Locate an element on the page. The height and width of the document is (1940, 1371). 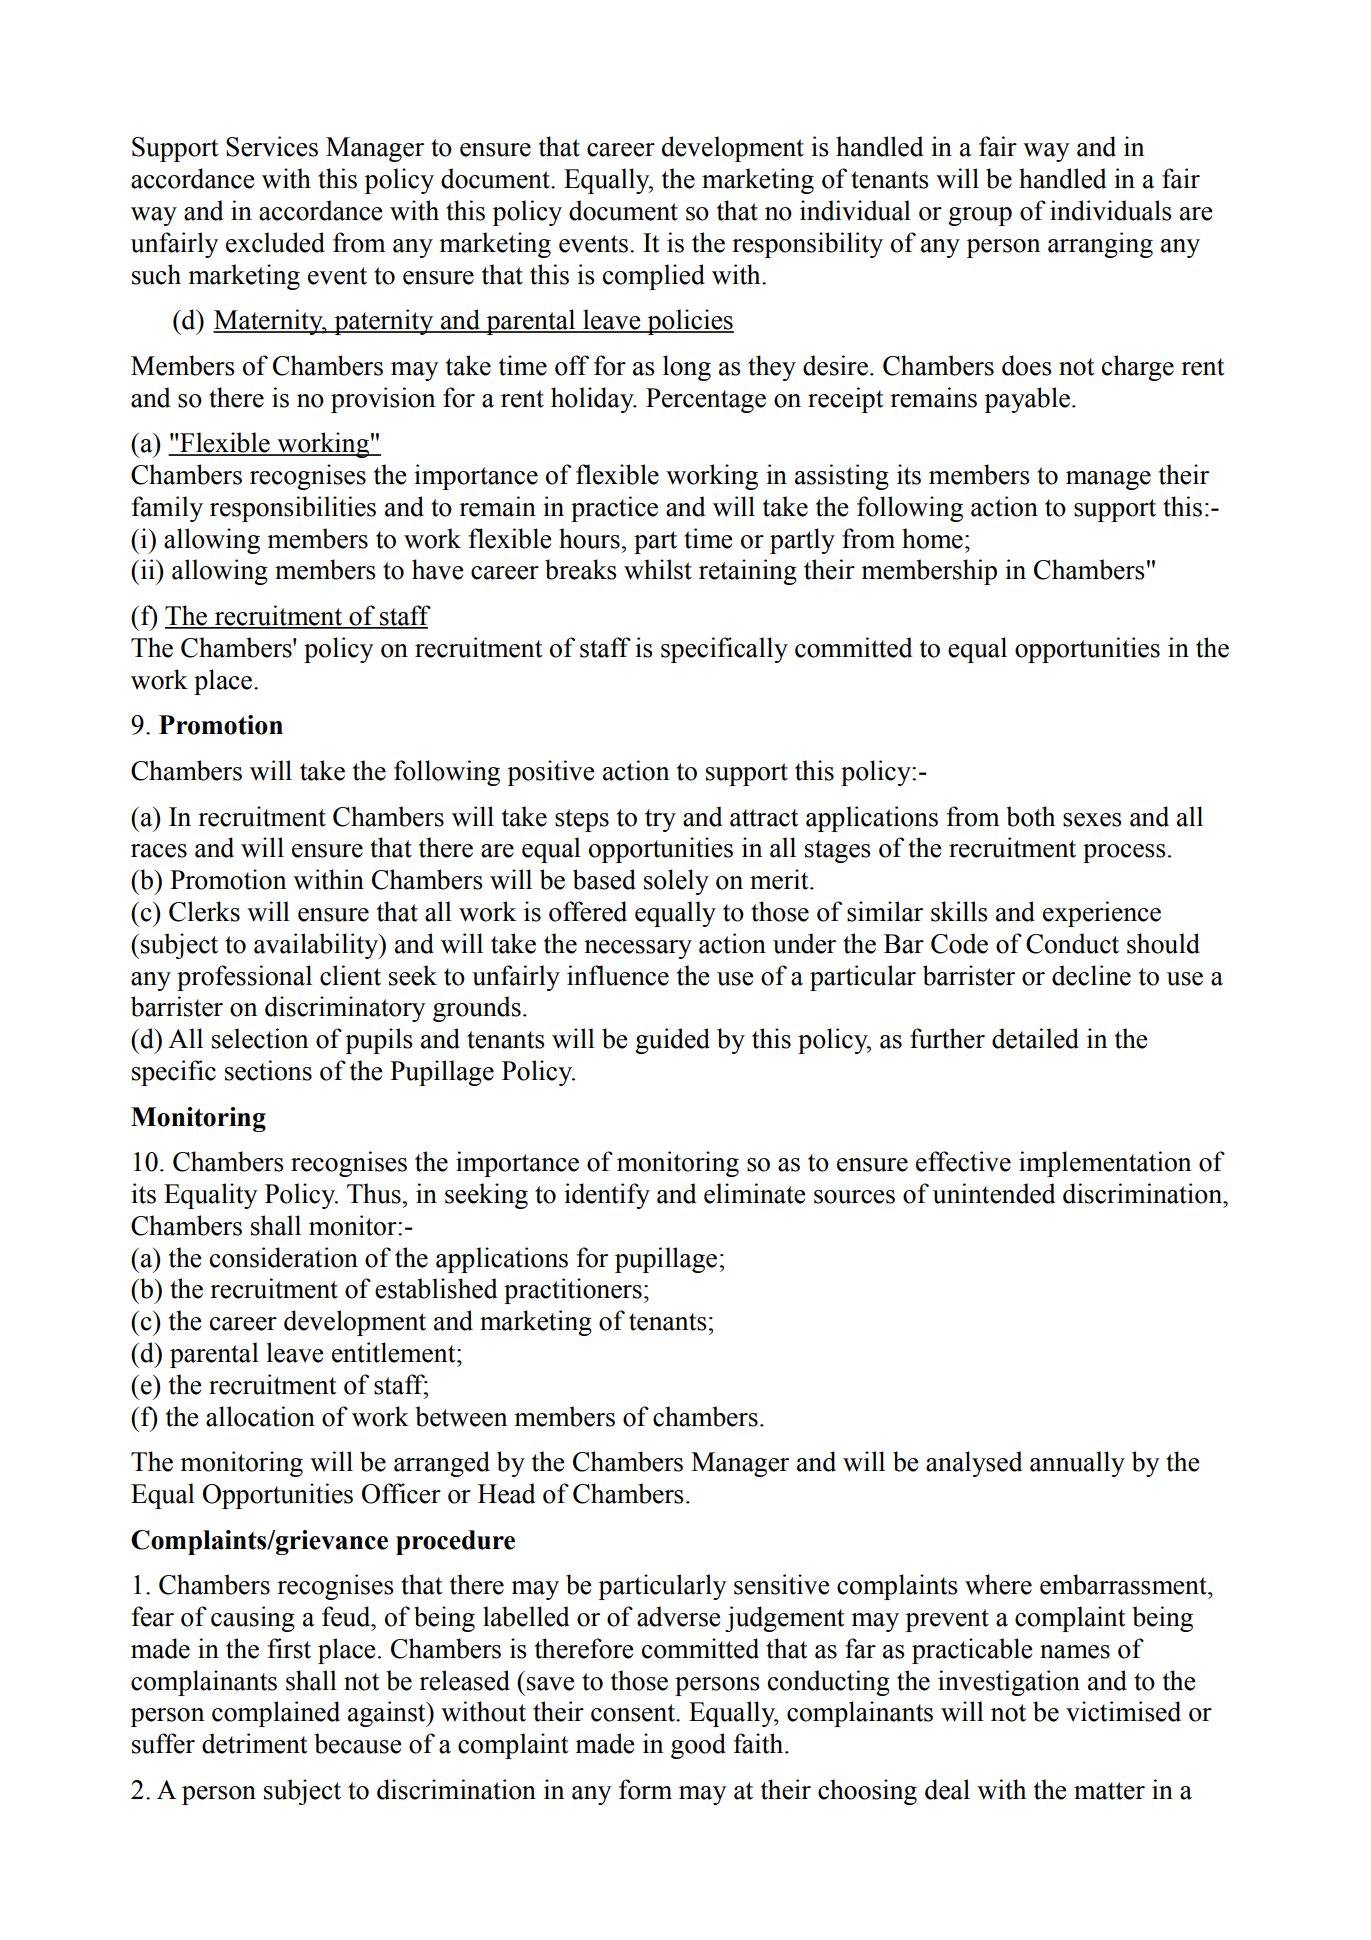
complied is located at coordinates (654, 277).
